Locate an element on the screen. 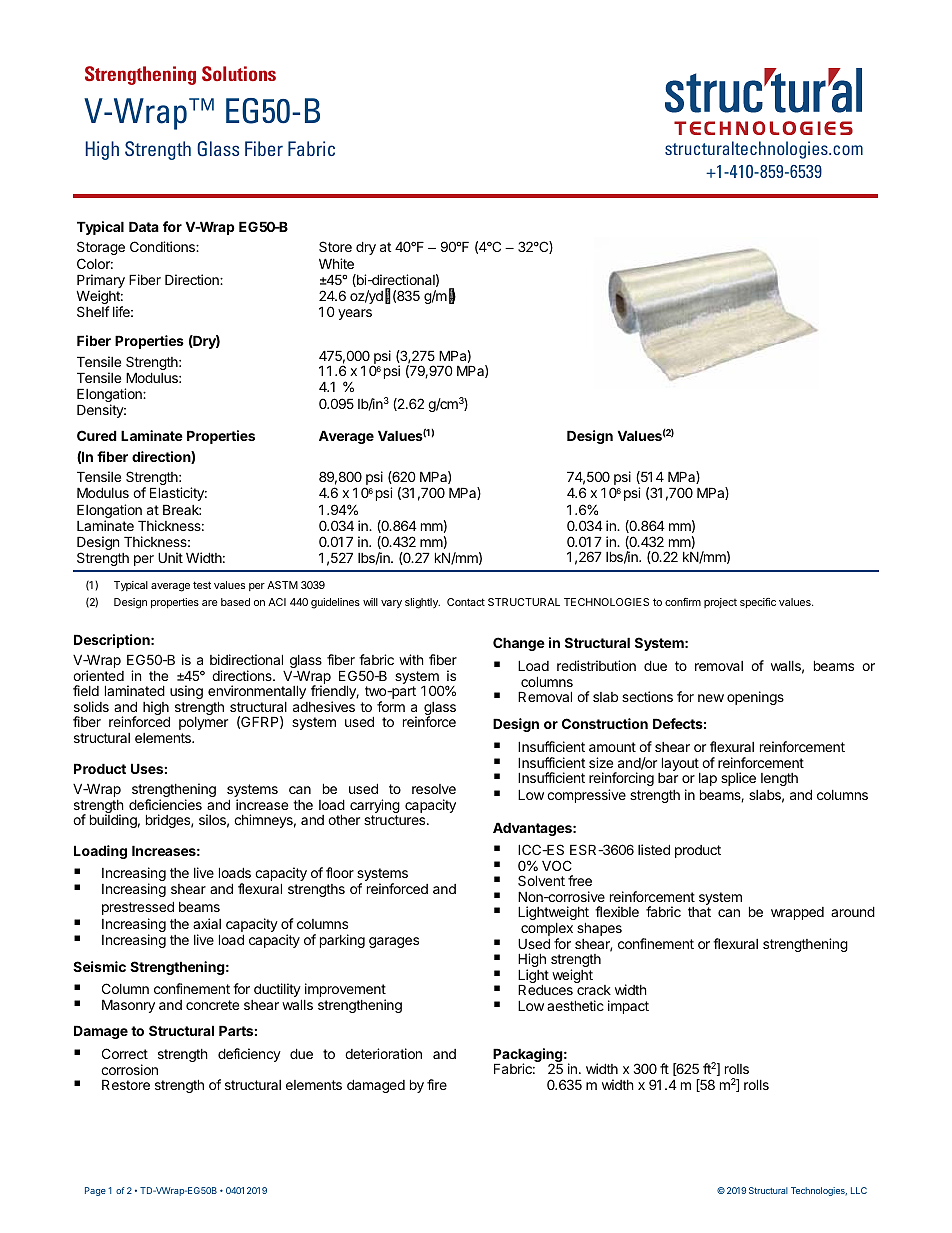  prestressed is located at coordinates (138, 908).
